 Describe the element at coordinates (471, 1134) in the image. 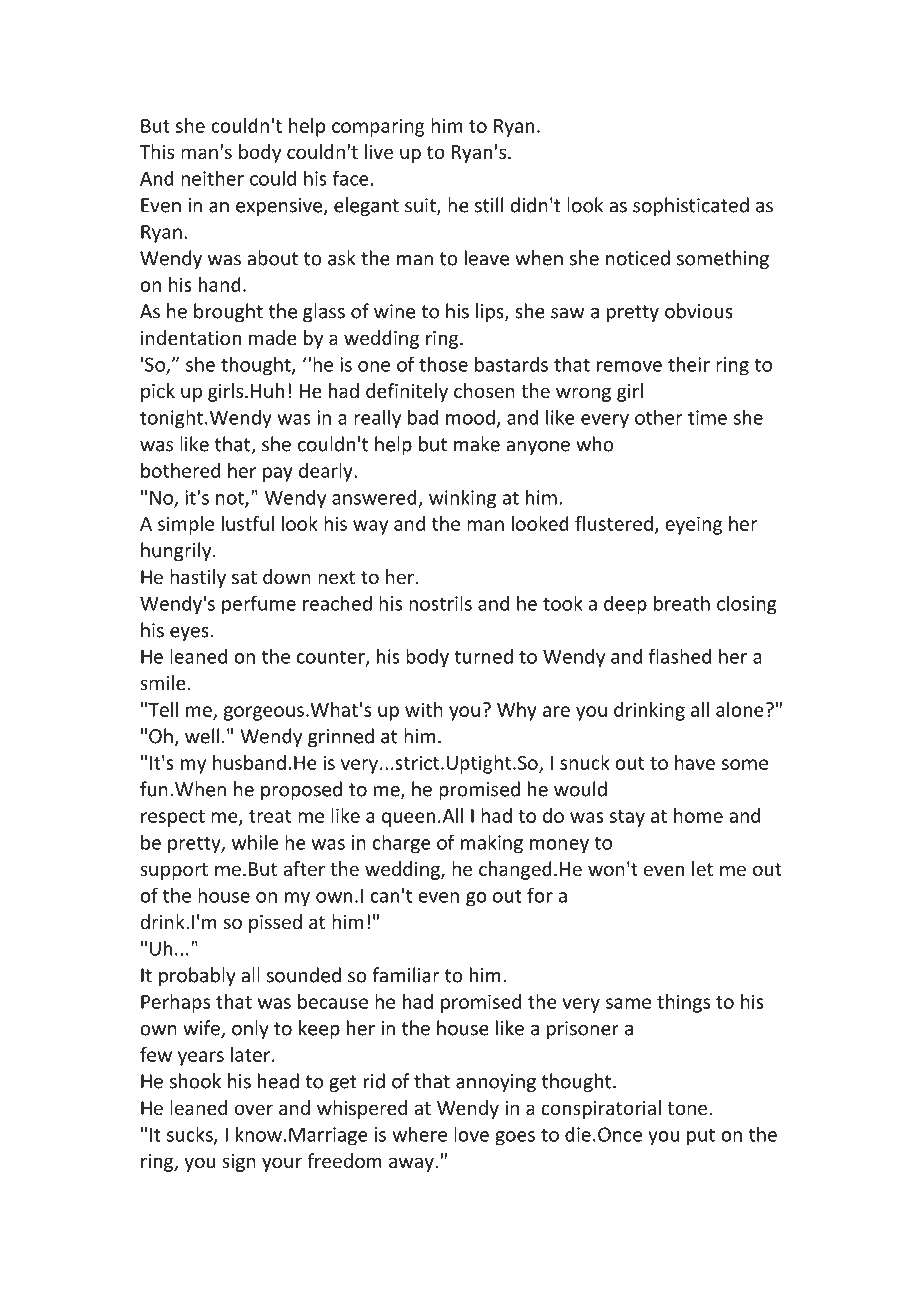

I see `love` at that location.
